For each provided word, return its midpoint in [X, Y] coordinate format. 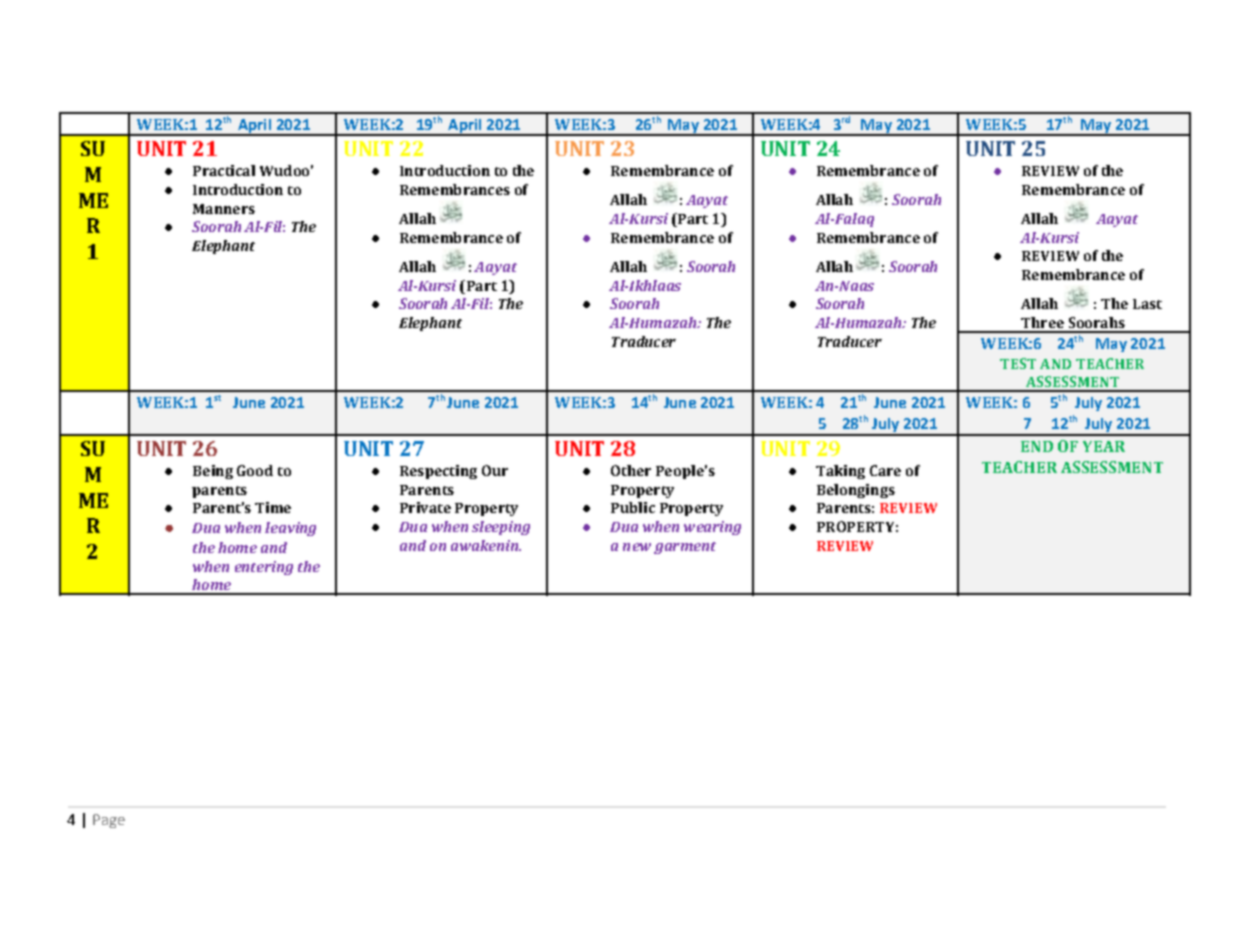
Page [109, 821]
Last [1147, 304]
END [1037, 446]
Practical [224, 170]
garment [685, 548]
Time [273, 507]
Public [633, 507]
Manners [224, 209]
